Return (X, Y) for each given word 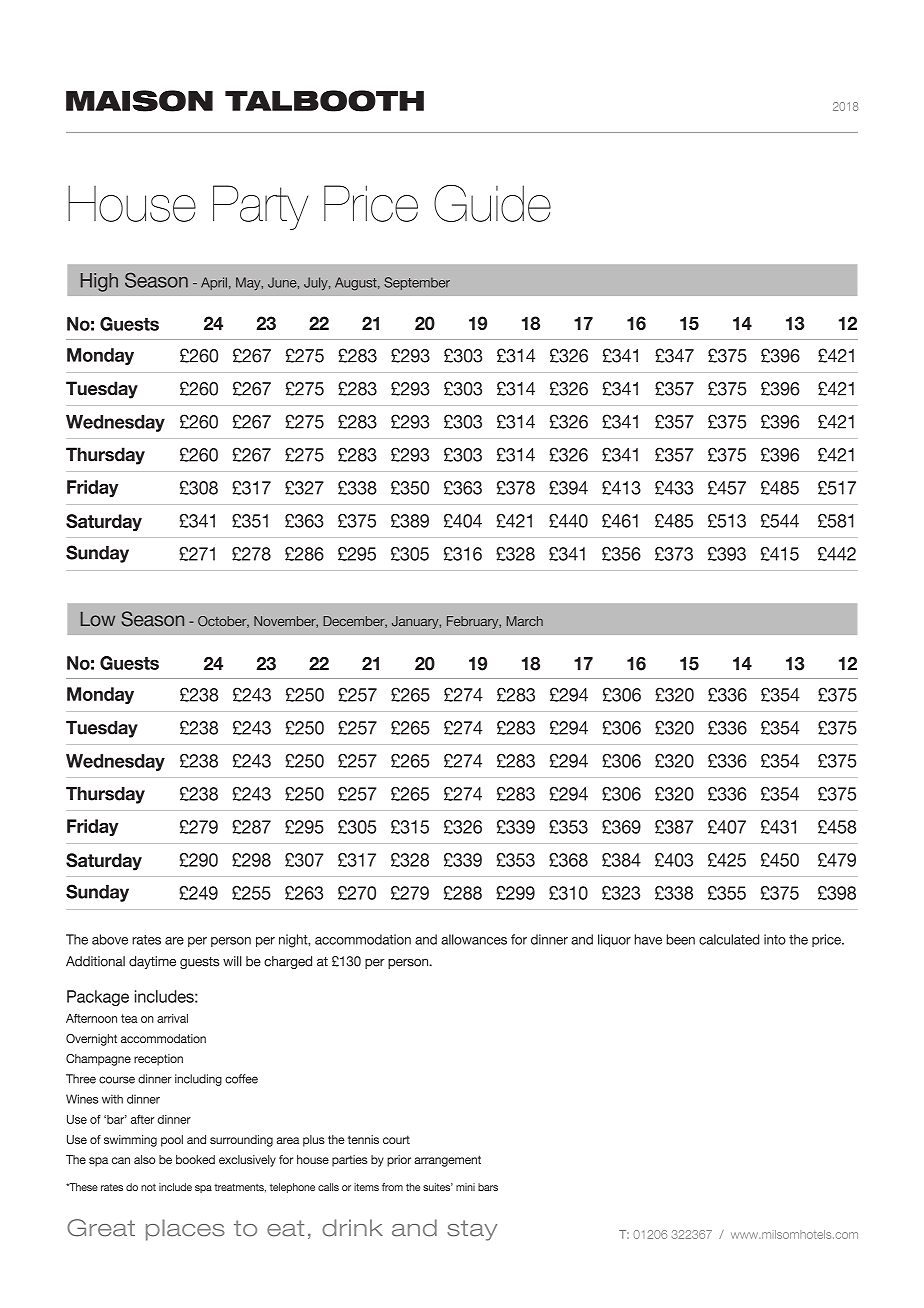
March (525, 621)
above (110, 939)
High (99, 282)
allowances (474, 939)
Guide (492, 203)
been (681, 939)
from (392, 1187)
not (148, 1187)
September (417, 283)
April (214, 283)
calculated (729, 939)
